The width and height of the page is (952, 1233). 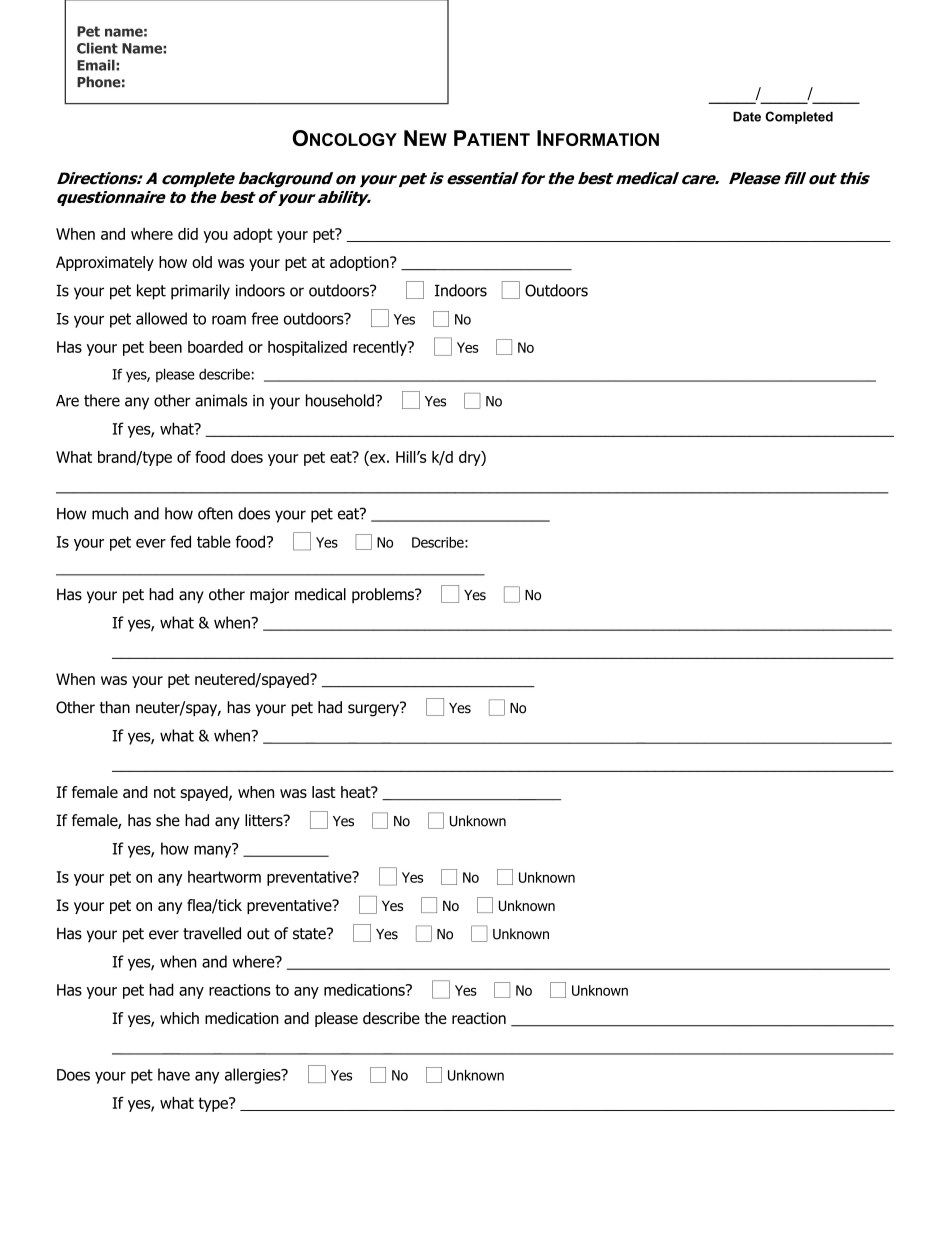 What do you see at coordinates (384, 595) in the page?
I see `problems` at bounding box center [384, 595].
